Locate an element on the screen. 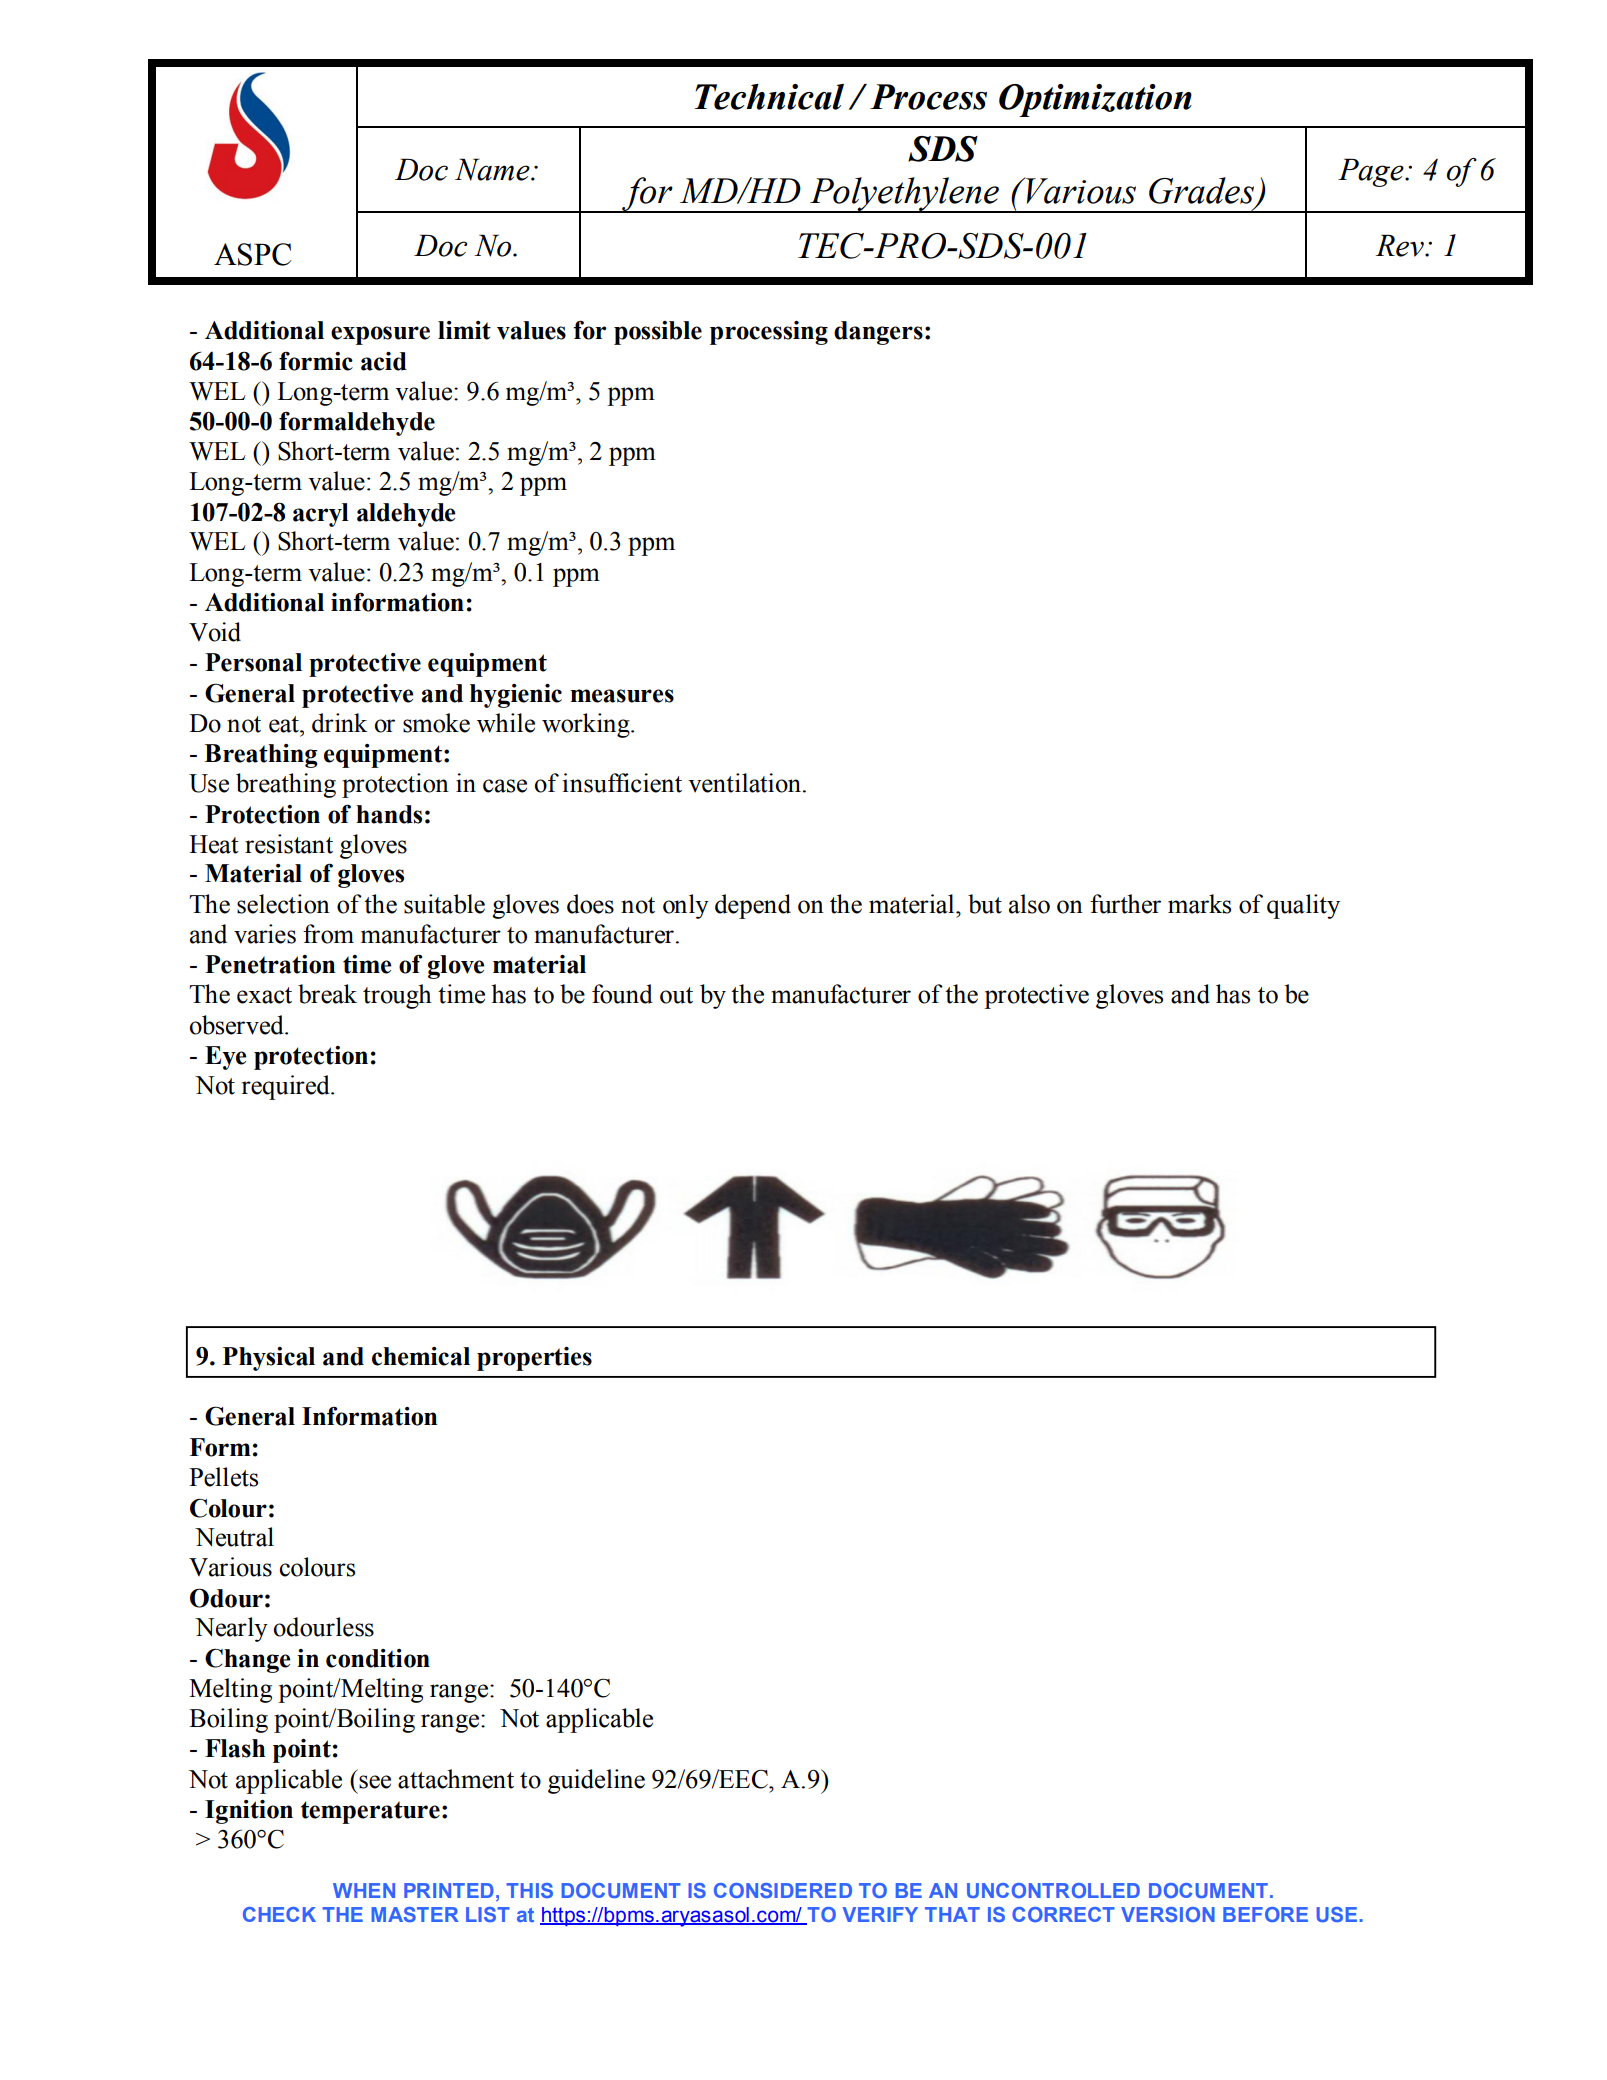  quality is located at coordinates (1303, 906).
